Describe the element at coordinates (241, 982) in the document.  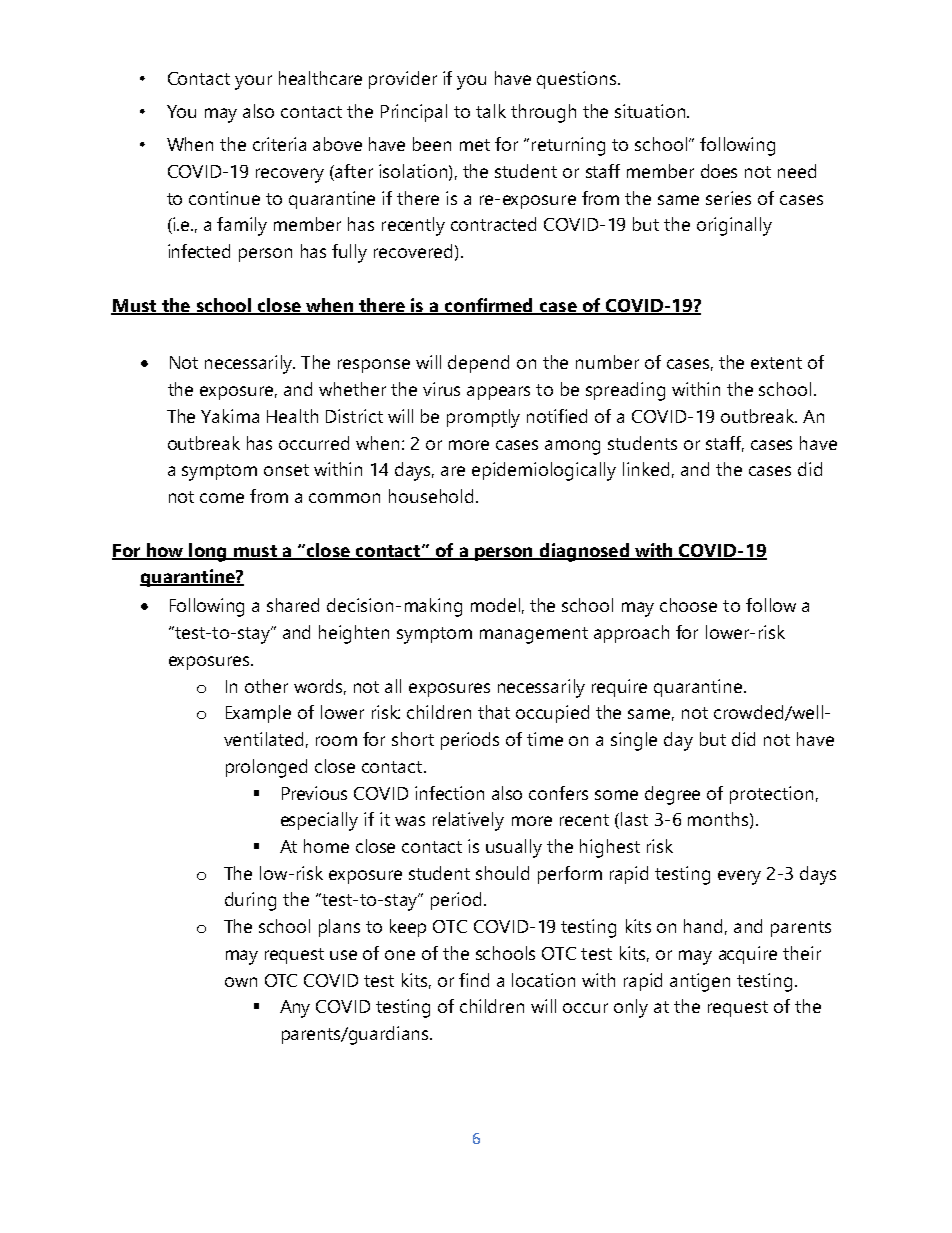
I see `own` at that location.
